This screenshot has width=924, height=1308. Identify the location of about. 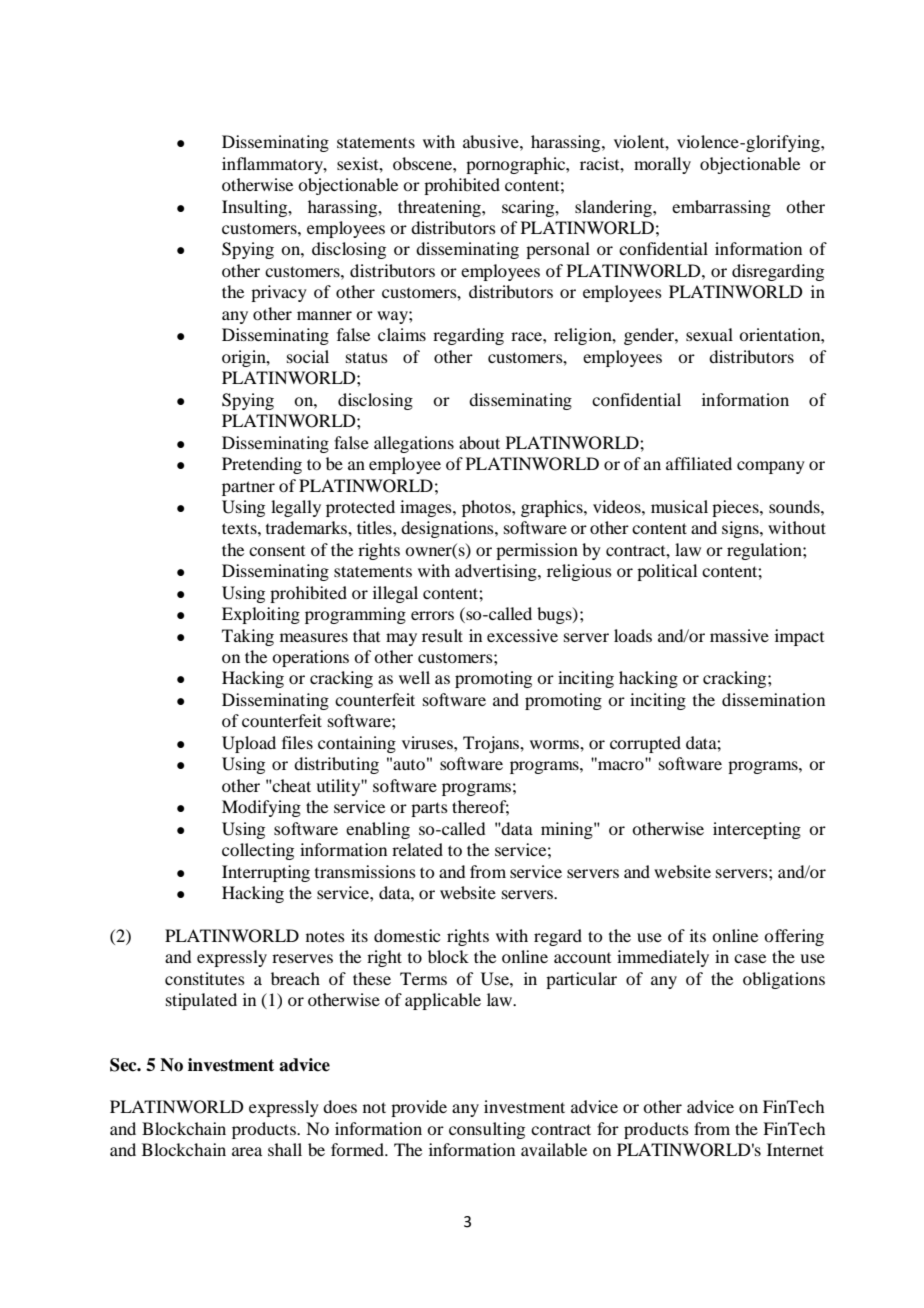
(479, 442).
